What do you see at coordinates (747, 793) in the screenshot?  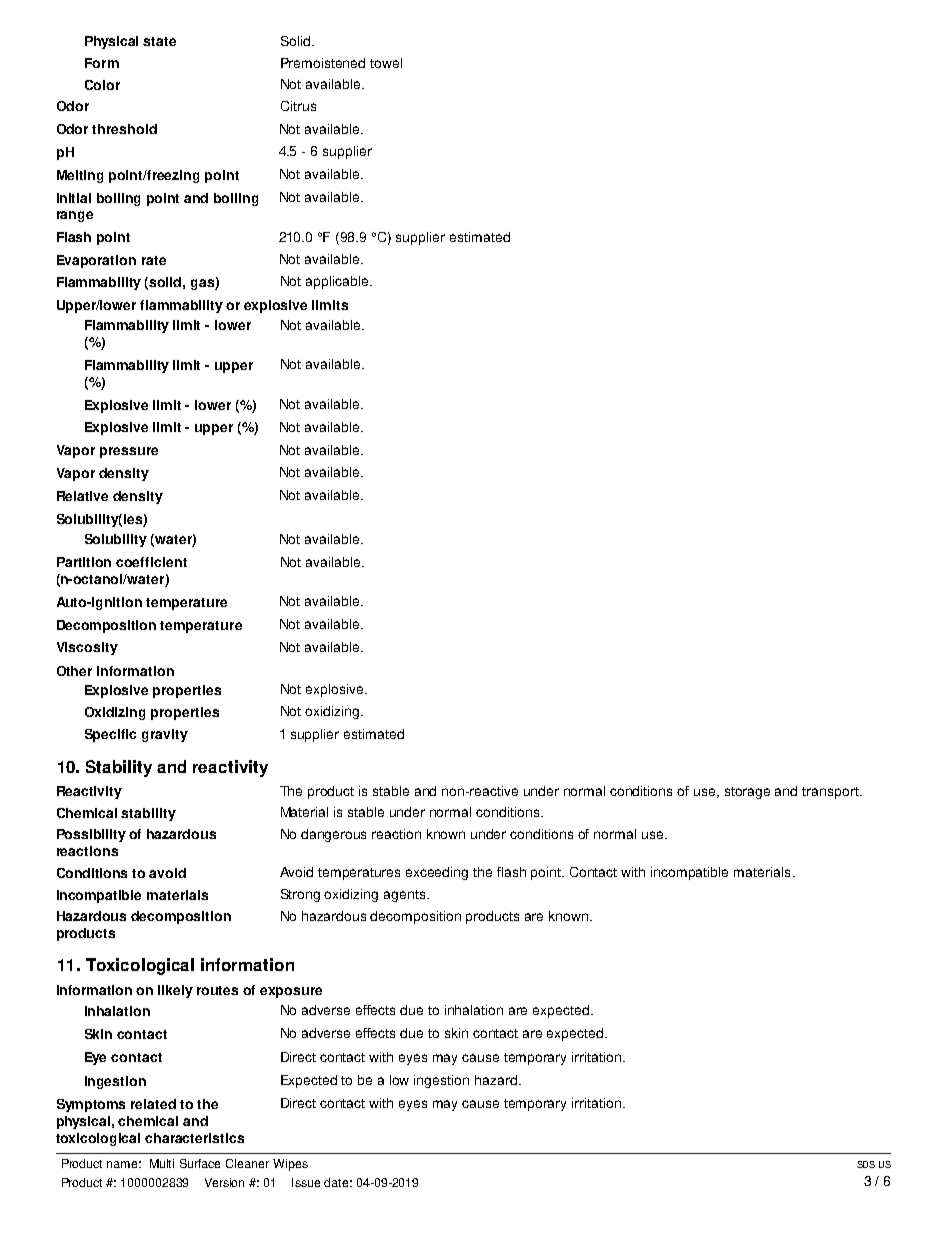 I see `storage` at bounding box center [747, 793].
